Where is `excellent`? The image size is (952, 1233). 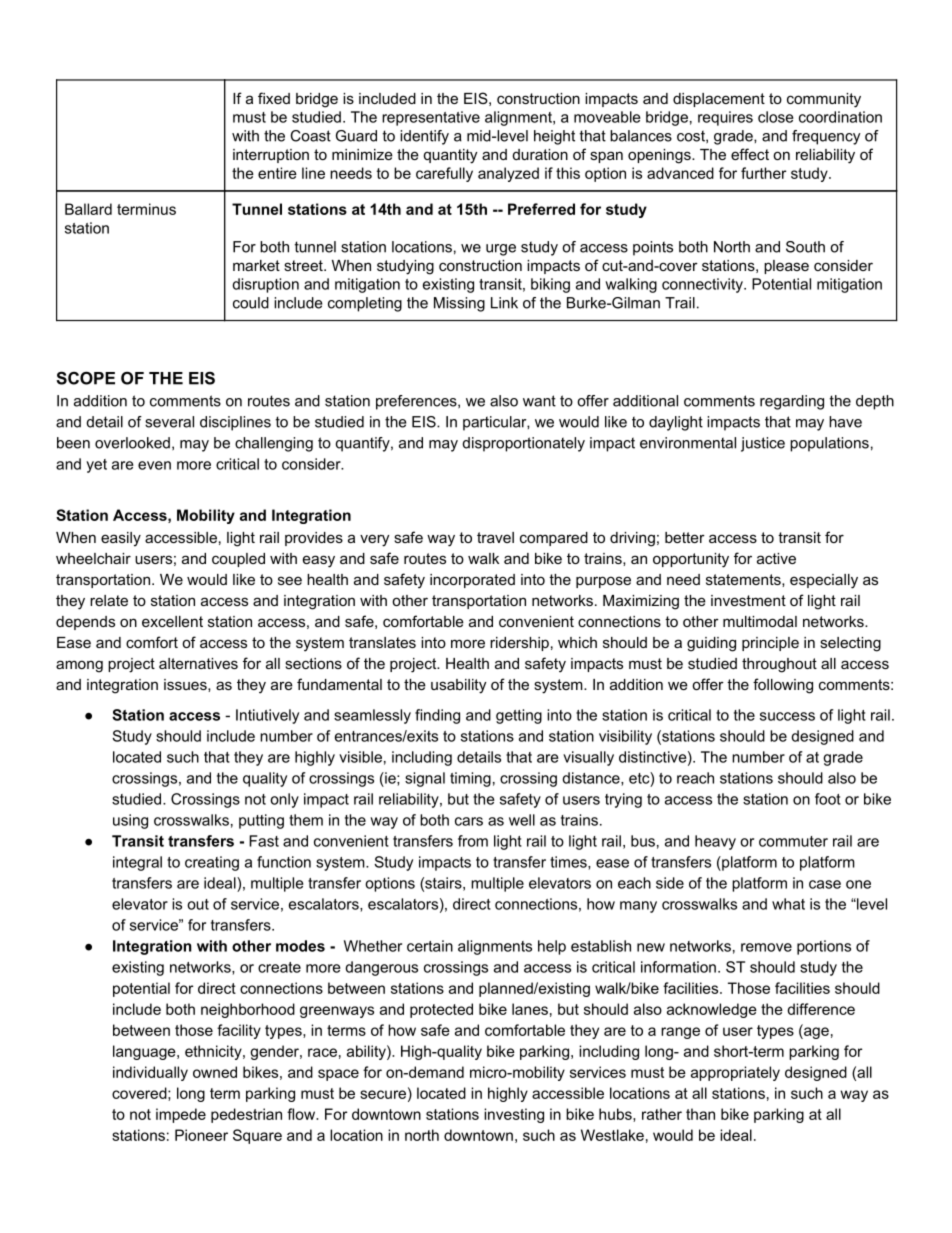 excellent is located at coordinates (172, 621).
